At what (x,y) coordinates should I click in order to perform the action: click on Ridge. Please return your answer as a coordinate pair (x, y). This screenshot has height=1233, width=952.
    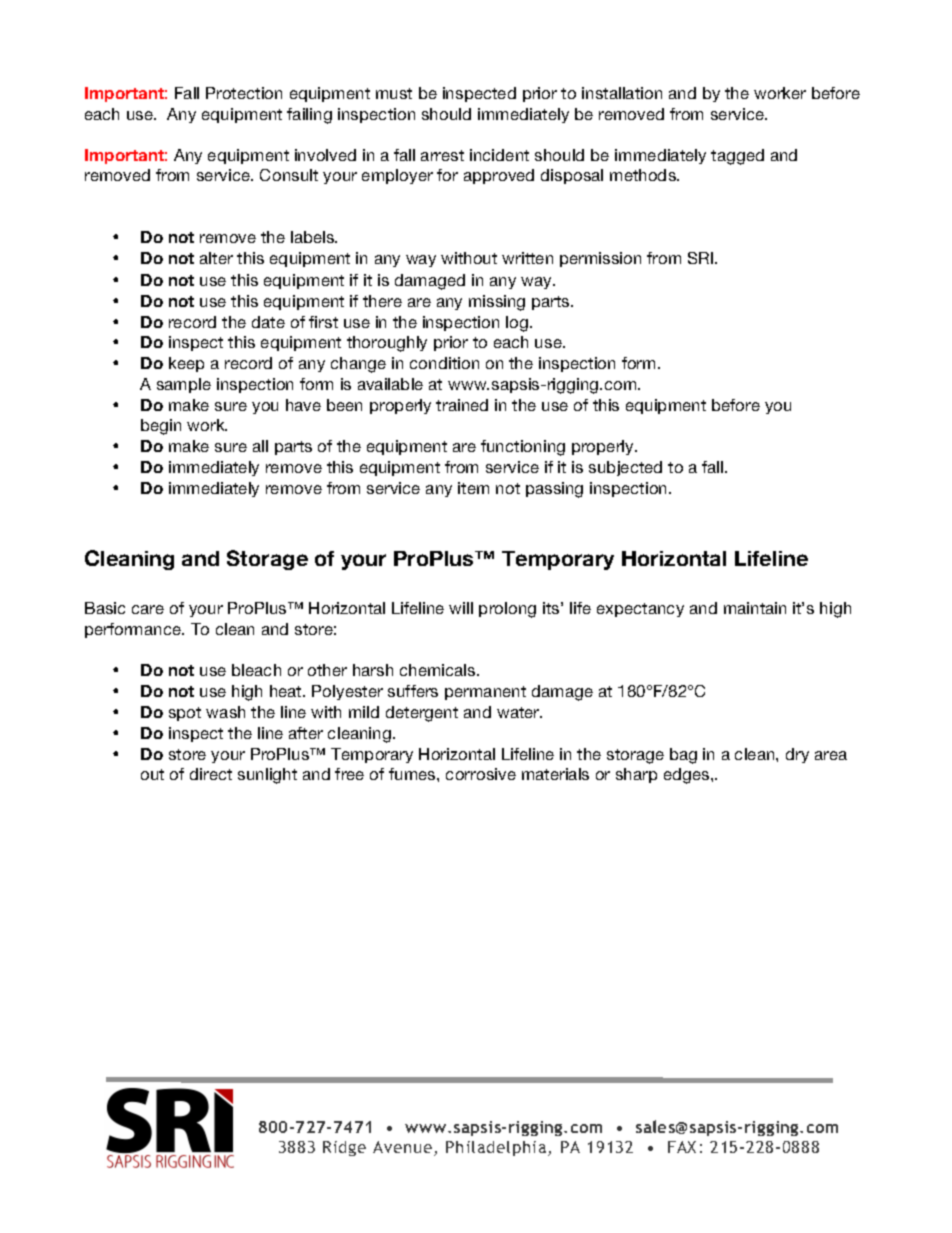
    Looking at the image, I should click on (344, 1148).
